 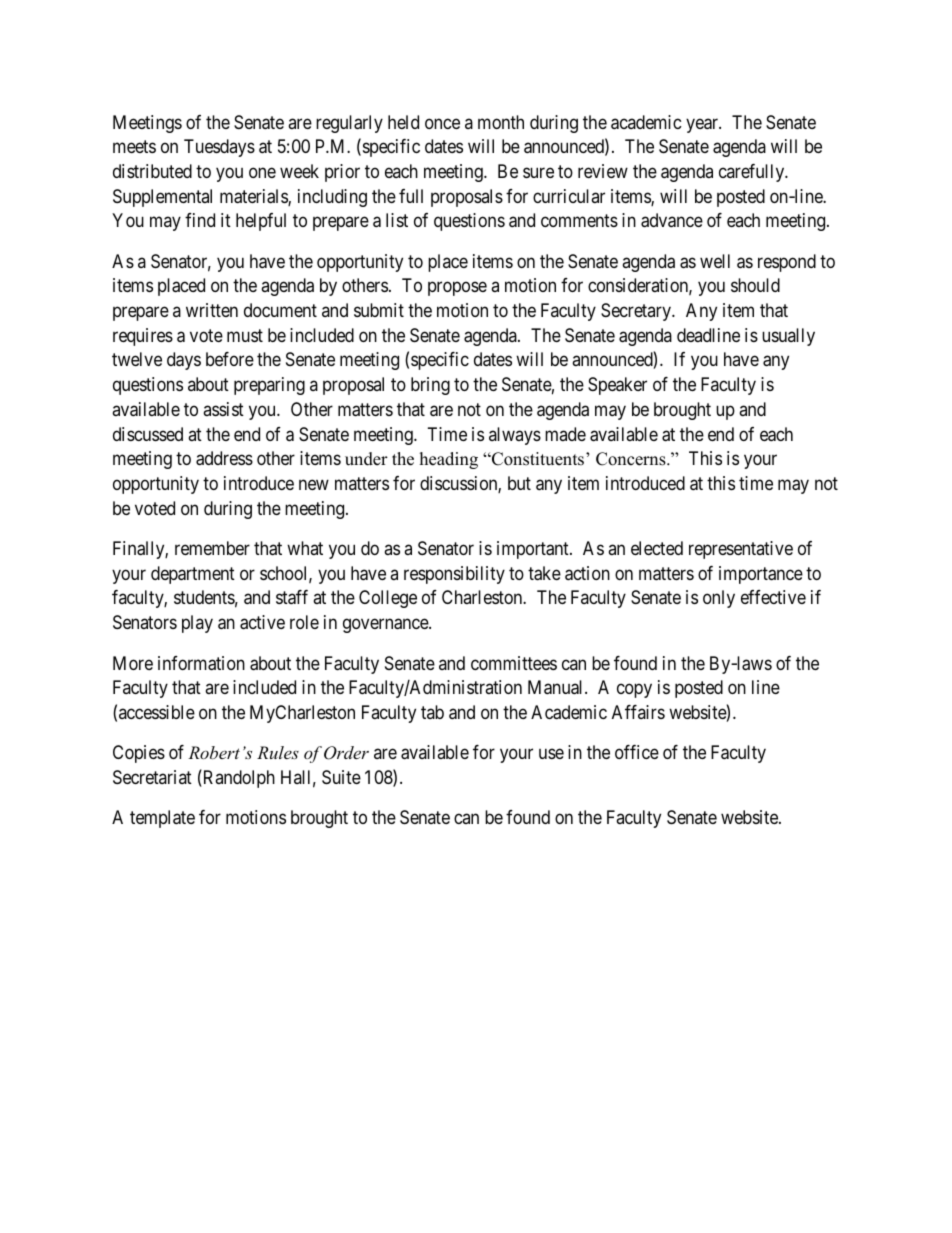 What do you see at coordinates (741, 550) in the page?
I see `representative` at bounding box center [741, 550].
